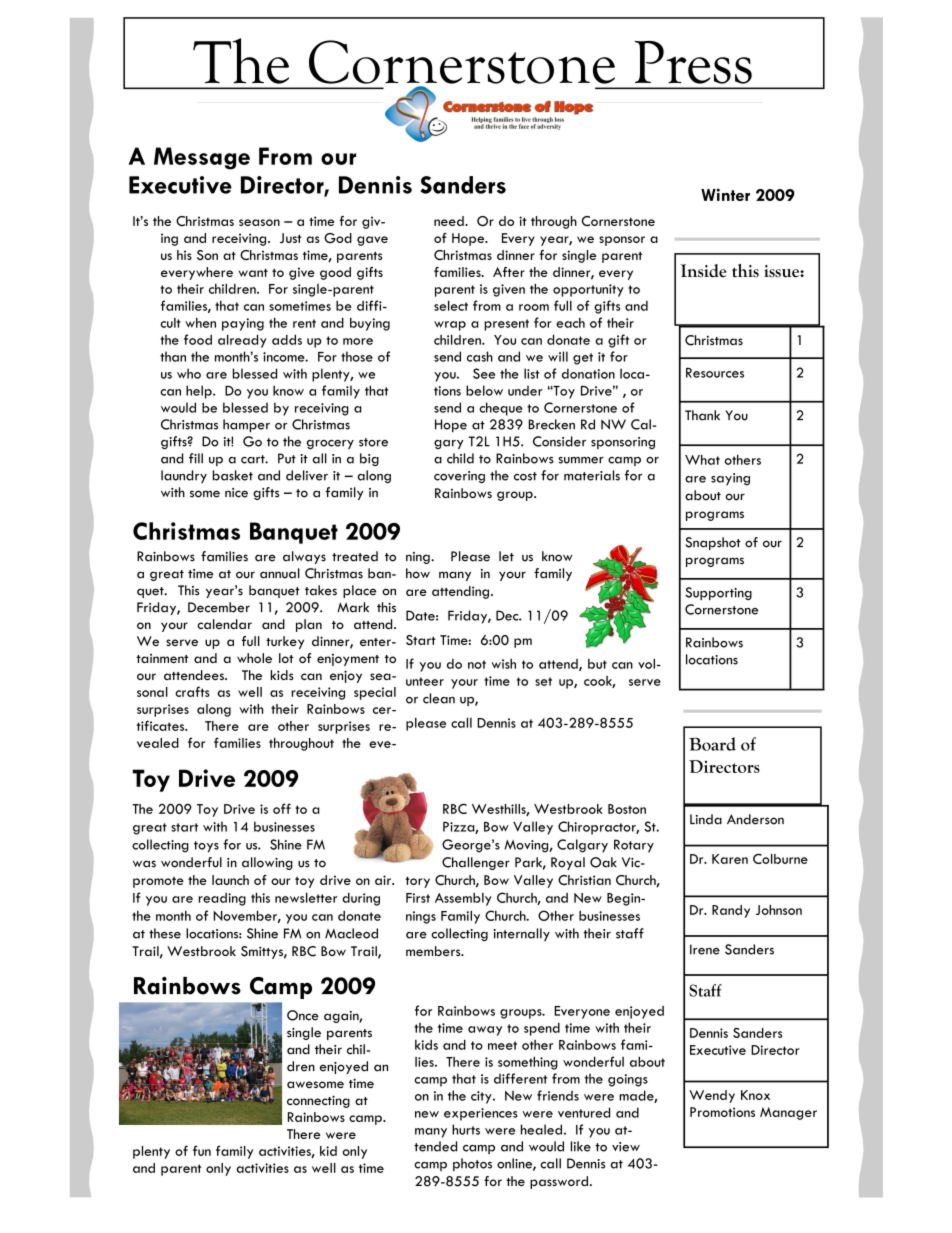  What do you see at coordinates (242, 341) in the screenshot?
I see `already` at bounding box center [242, 341].
